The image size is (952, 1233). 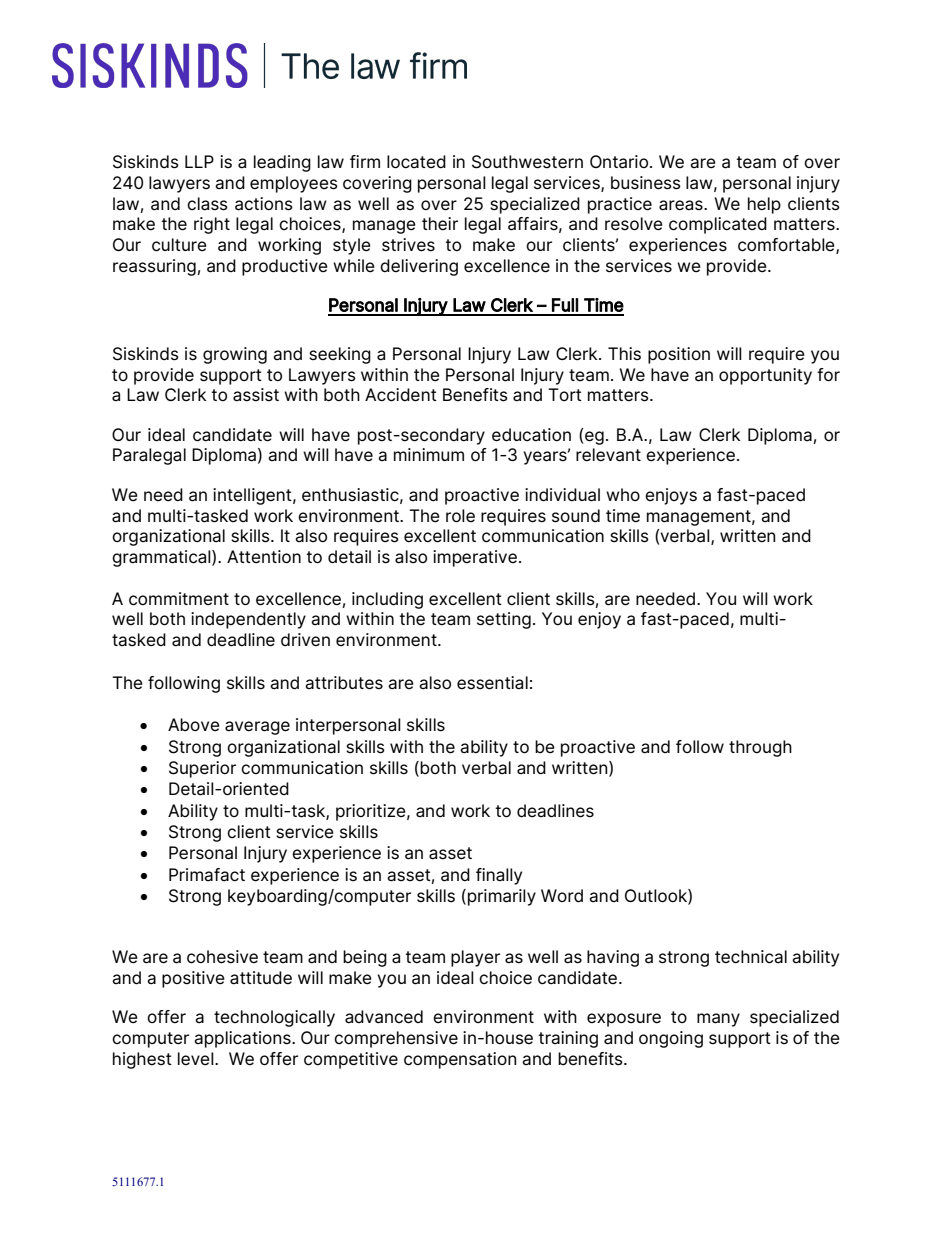 What do you see at coordinates (682, 205) in the screenshot?
I see `areas` at bounding box center [682, 205].
